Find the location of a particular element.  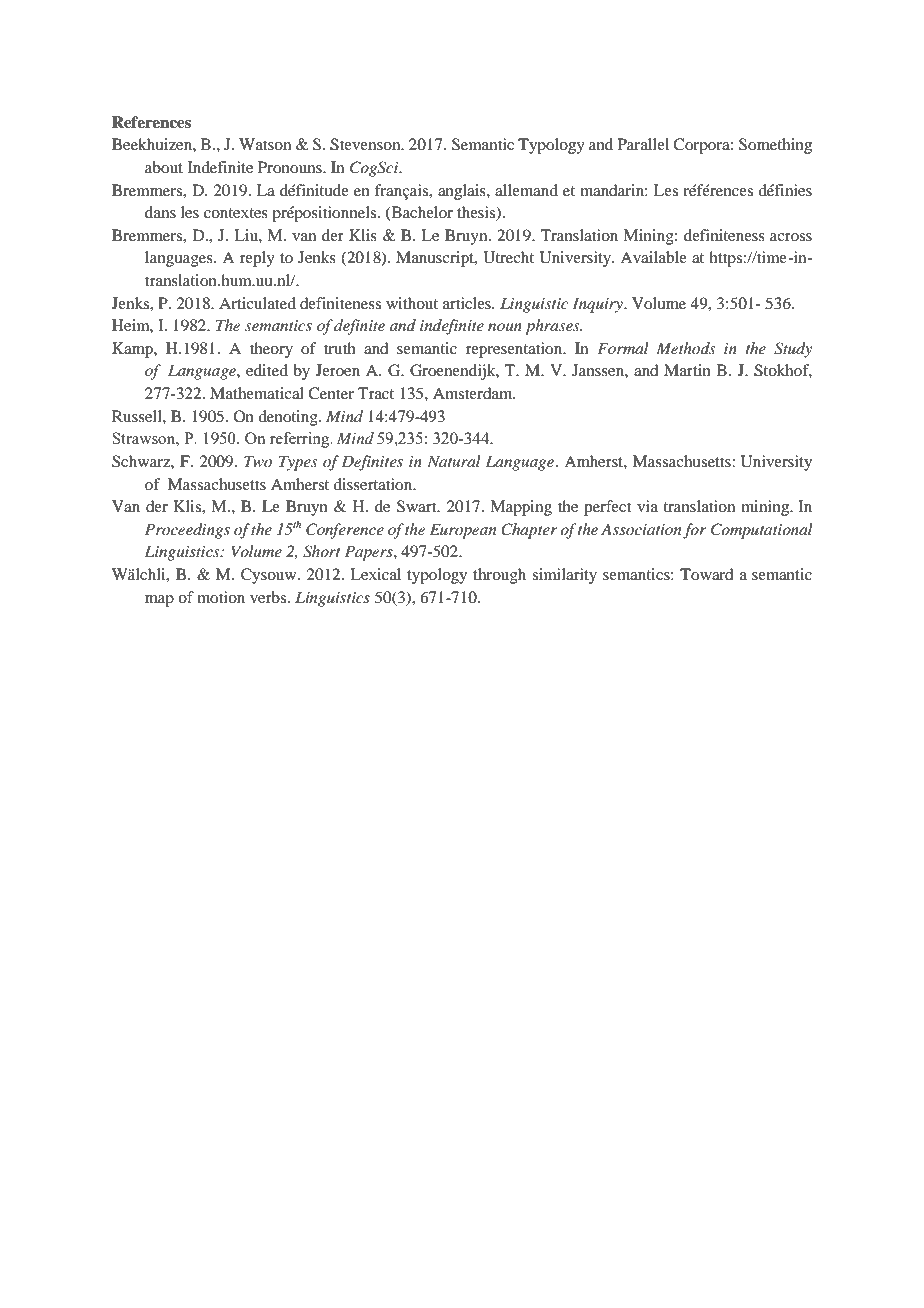

about is located at coordinates (164, 167).
